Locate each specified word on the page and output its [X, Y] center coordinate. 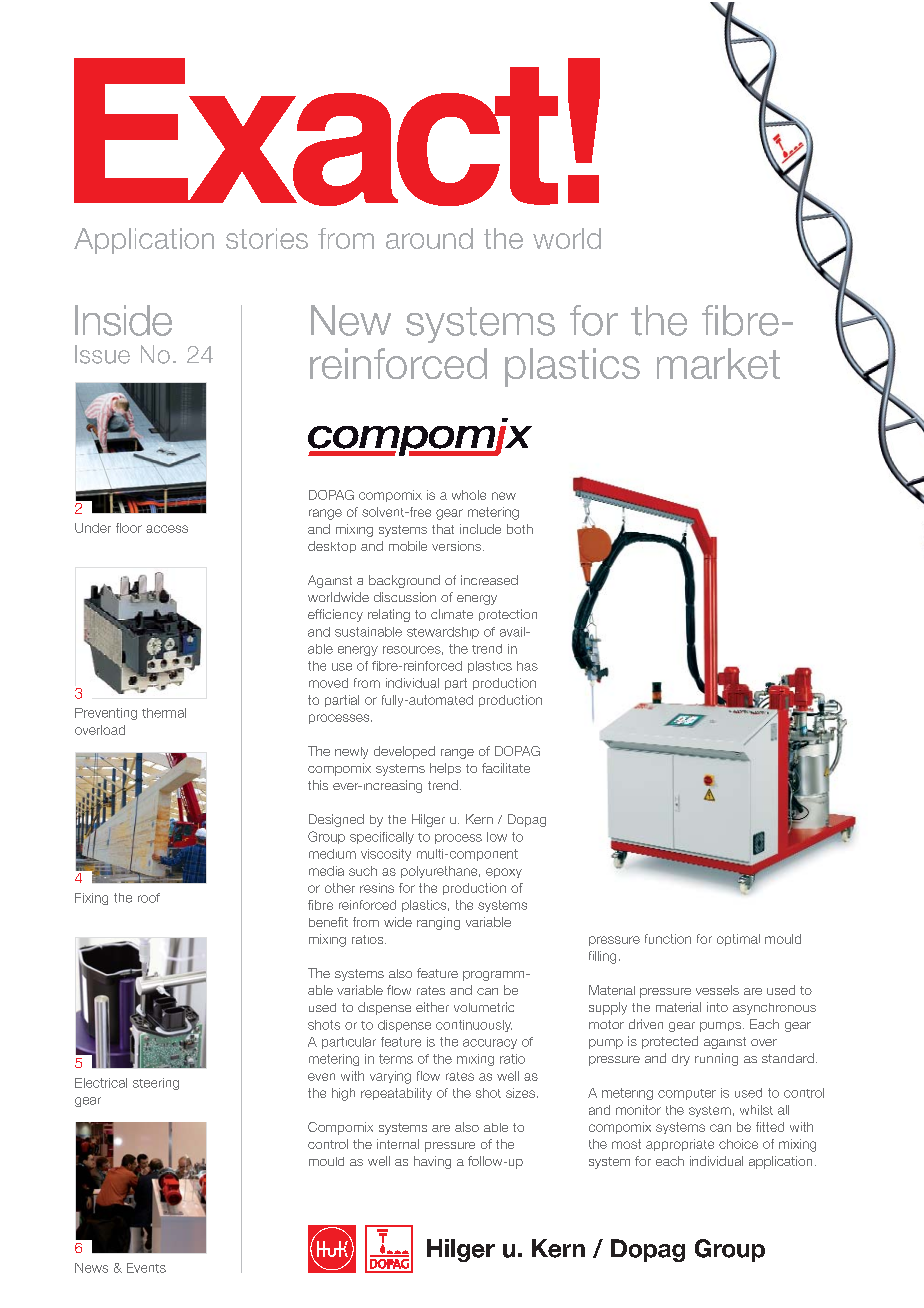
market [718, 363]
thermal [164, 713]
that [443, 529]
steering [156, 1084]
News [91, 1268]
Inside [123, 320]
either [432, 1007]
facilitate [506, 768]
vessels [717, 990]
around [429, 238]
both [520, 529]
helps [445, 769]
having [432, 1162]
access [167, 529]
